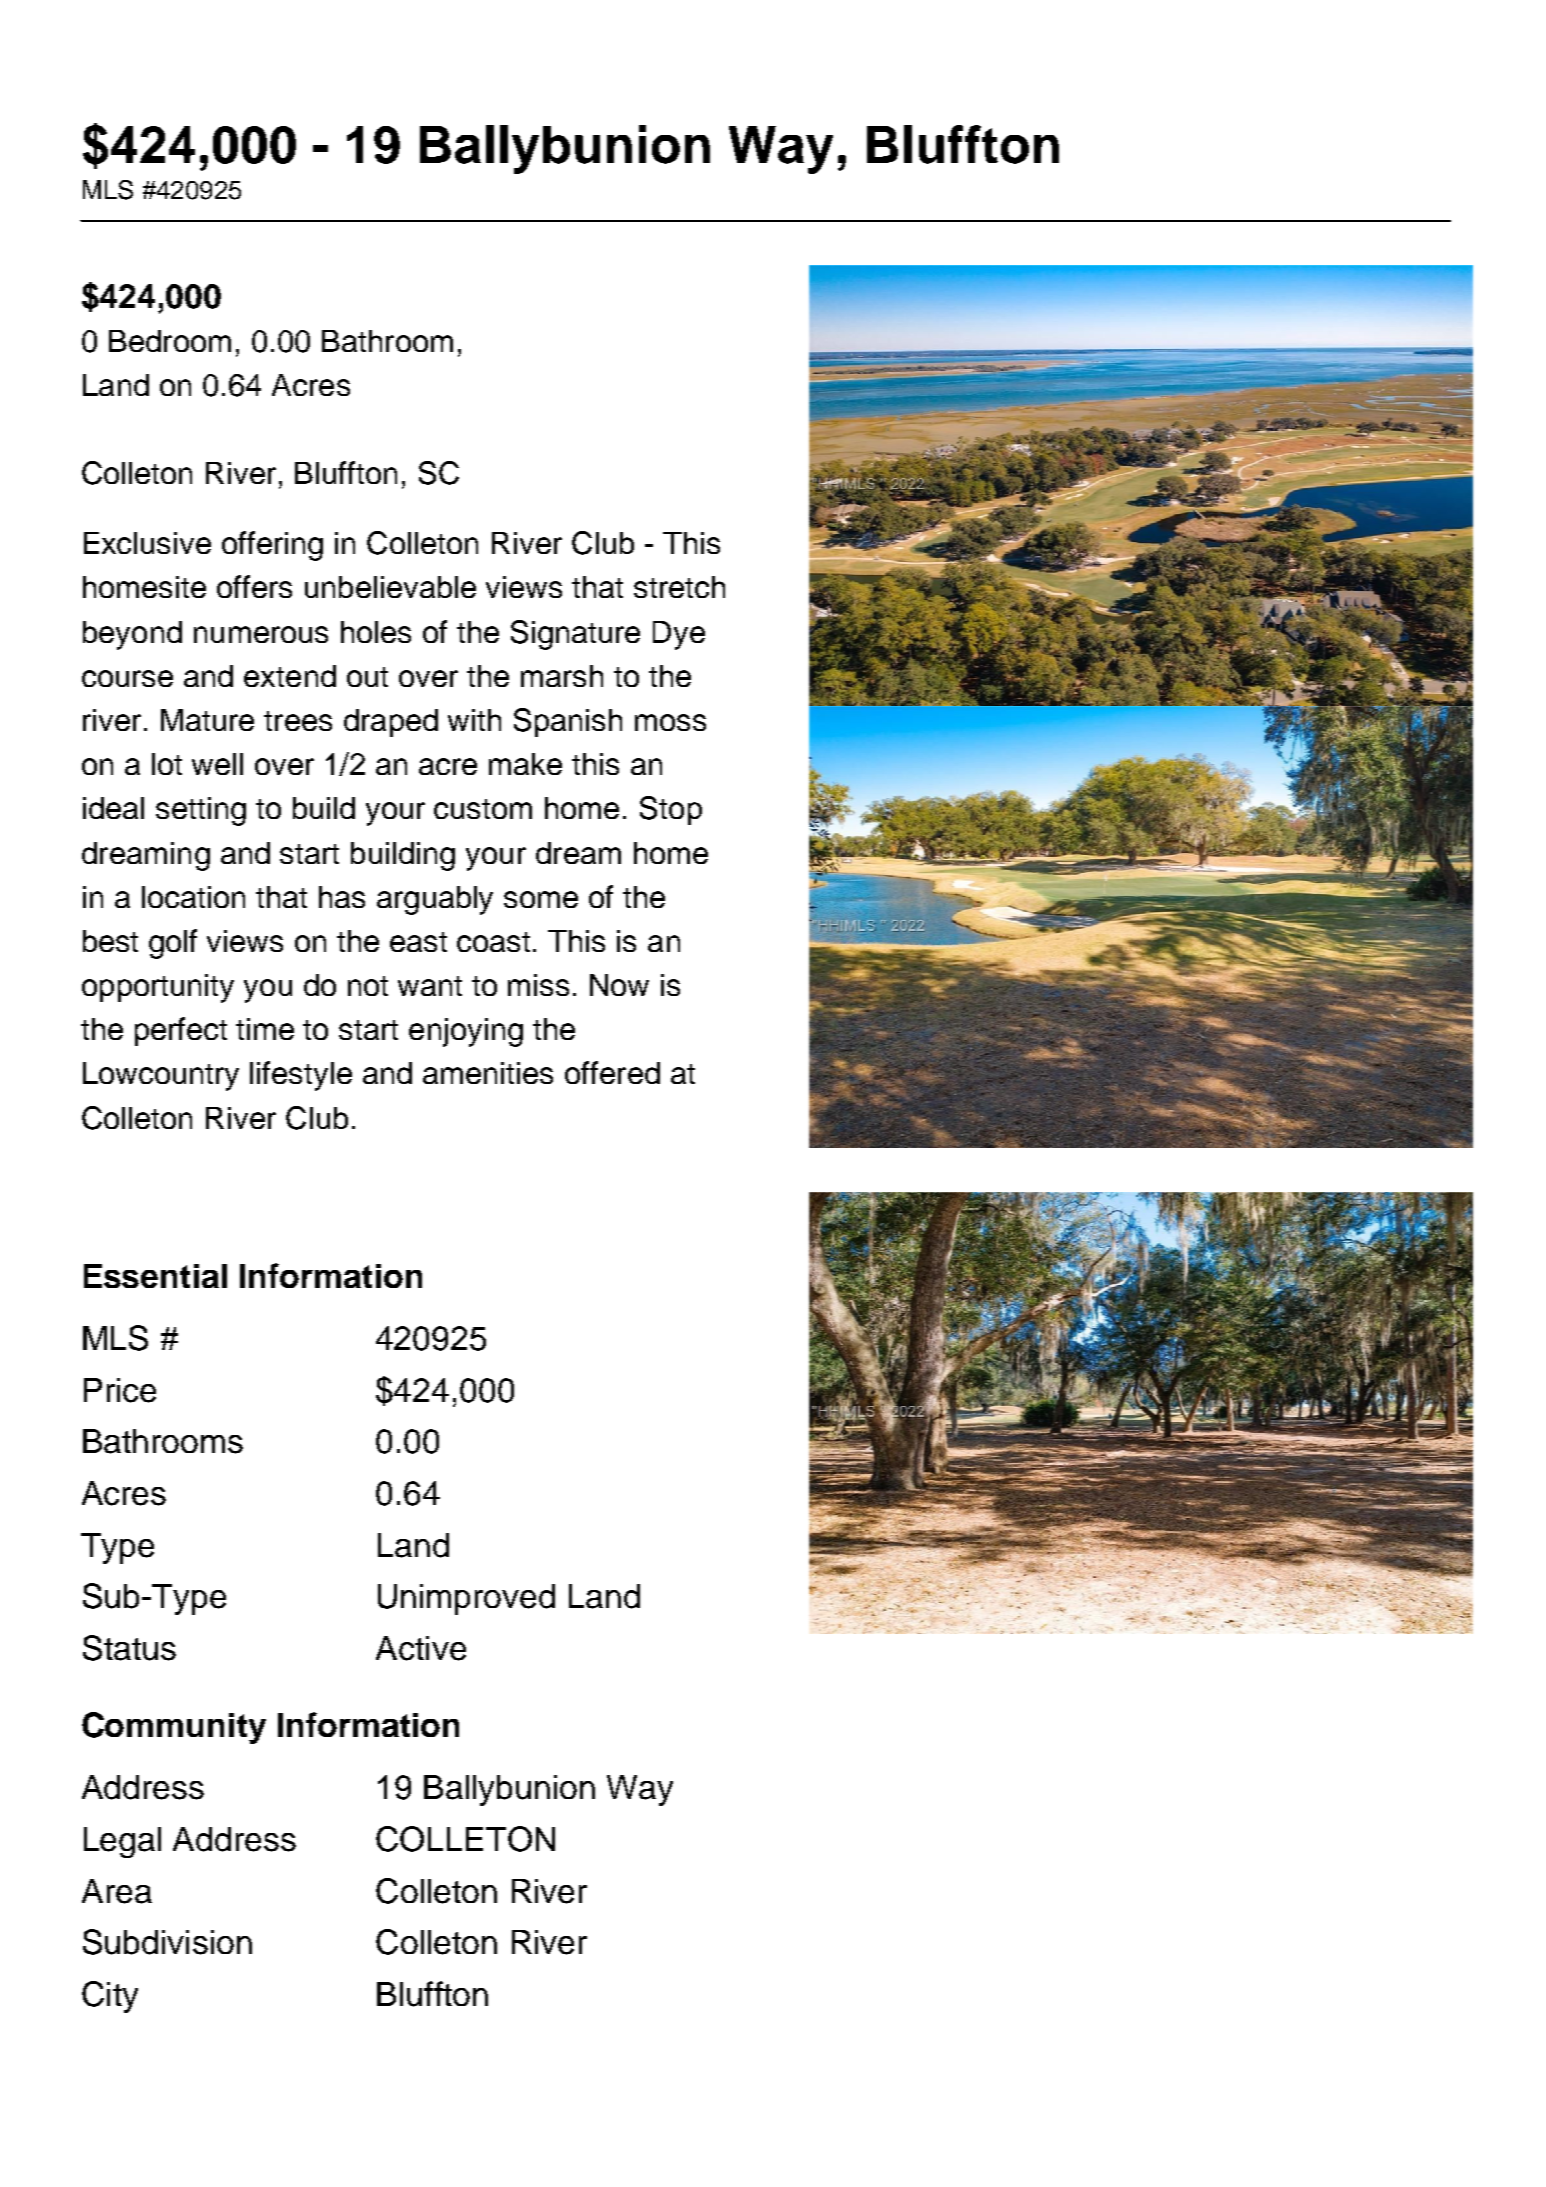 This document has width=1546, height=2187. Describe the element at coordinates (170, 341) in the document. I see `Bedroom` at that location.
